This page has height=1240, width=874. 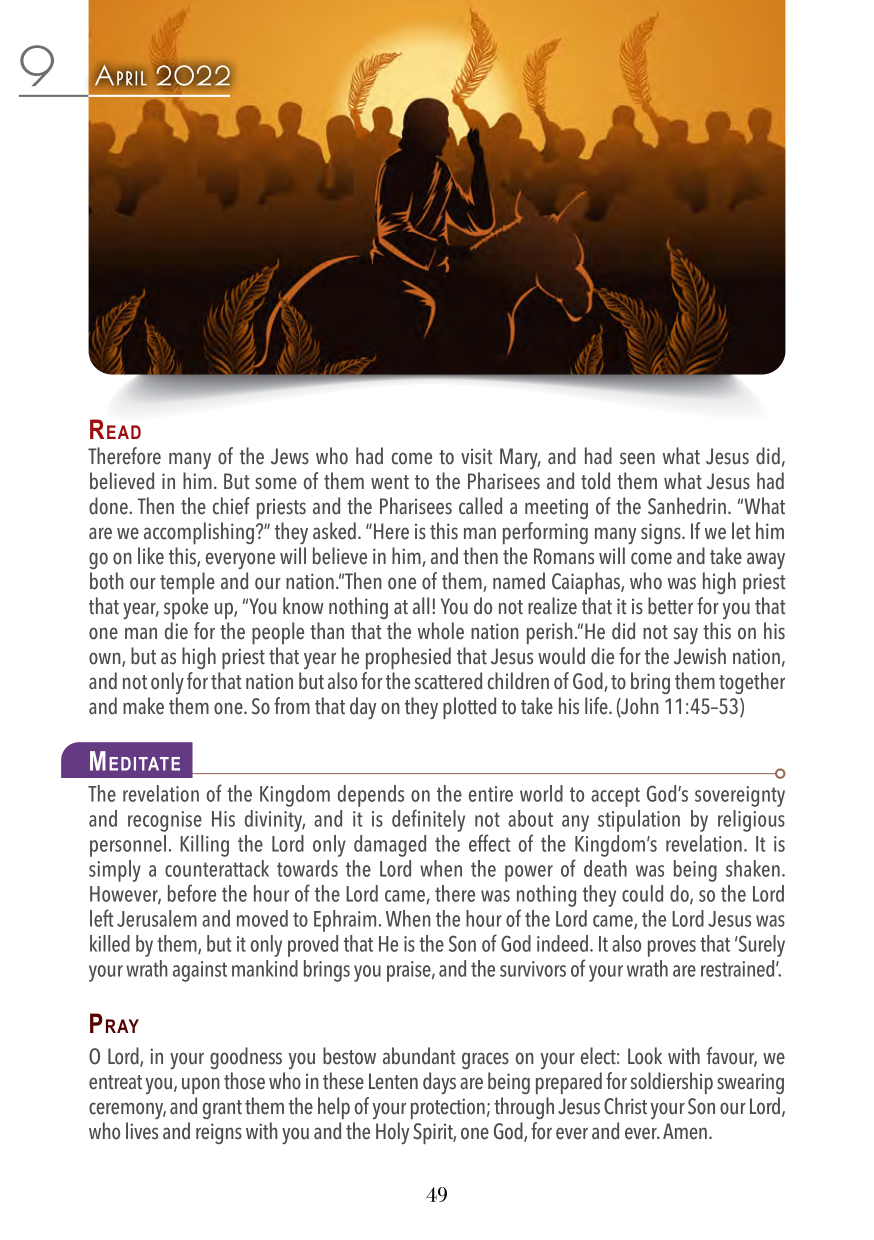 What do you see at coordinates (390, 482) in the page?
I see `went` at bounding box center [390, 482].
